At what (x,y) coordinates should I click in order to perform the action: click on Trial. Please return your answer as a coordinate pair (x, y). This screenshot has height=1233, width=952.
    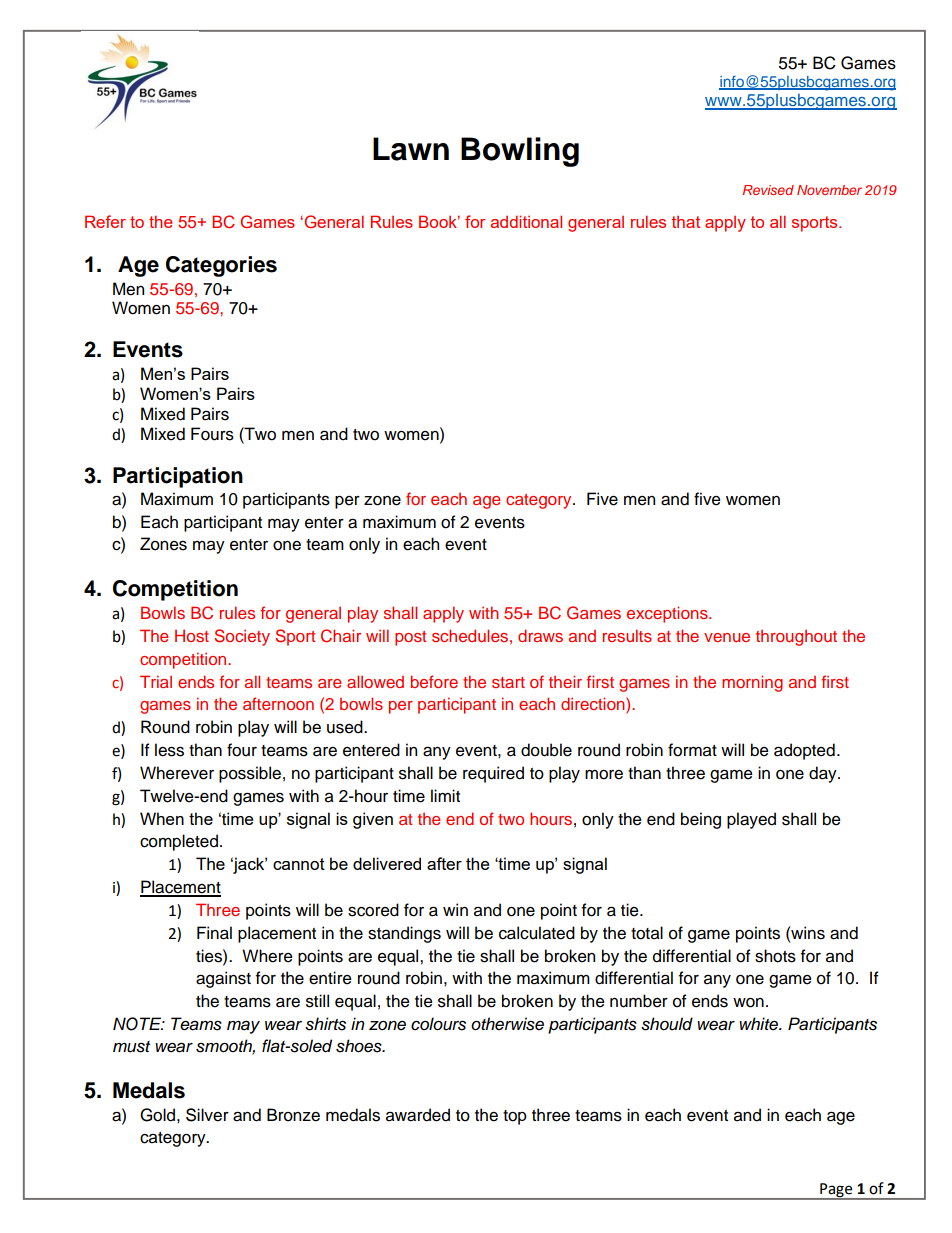
    Looking at the image, I should click on (156, 681).
